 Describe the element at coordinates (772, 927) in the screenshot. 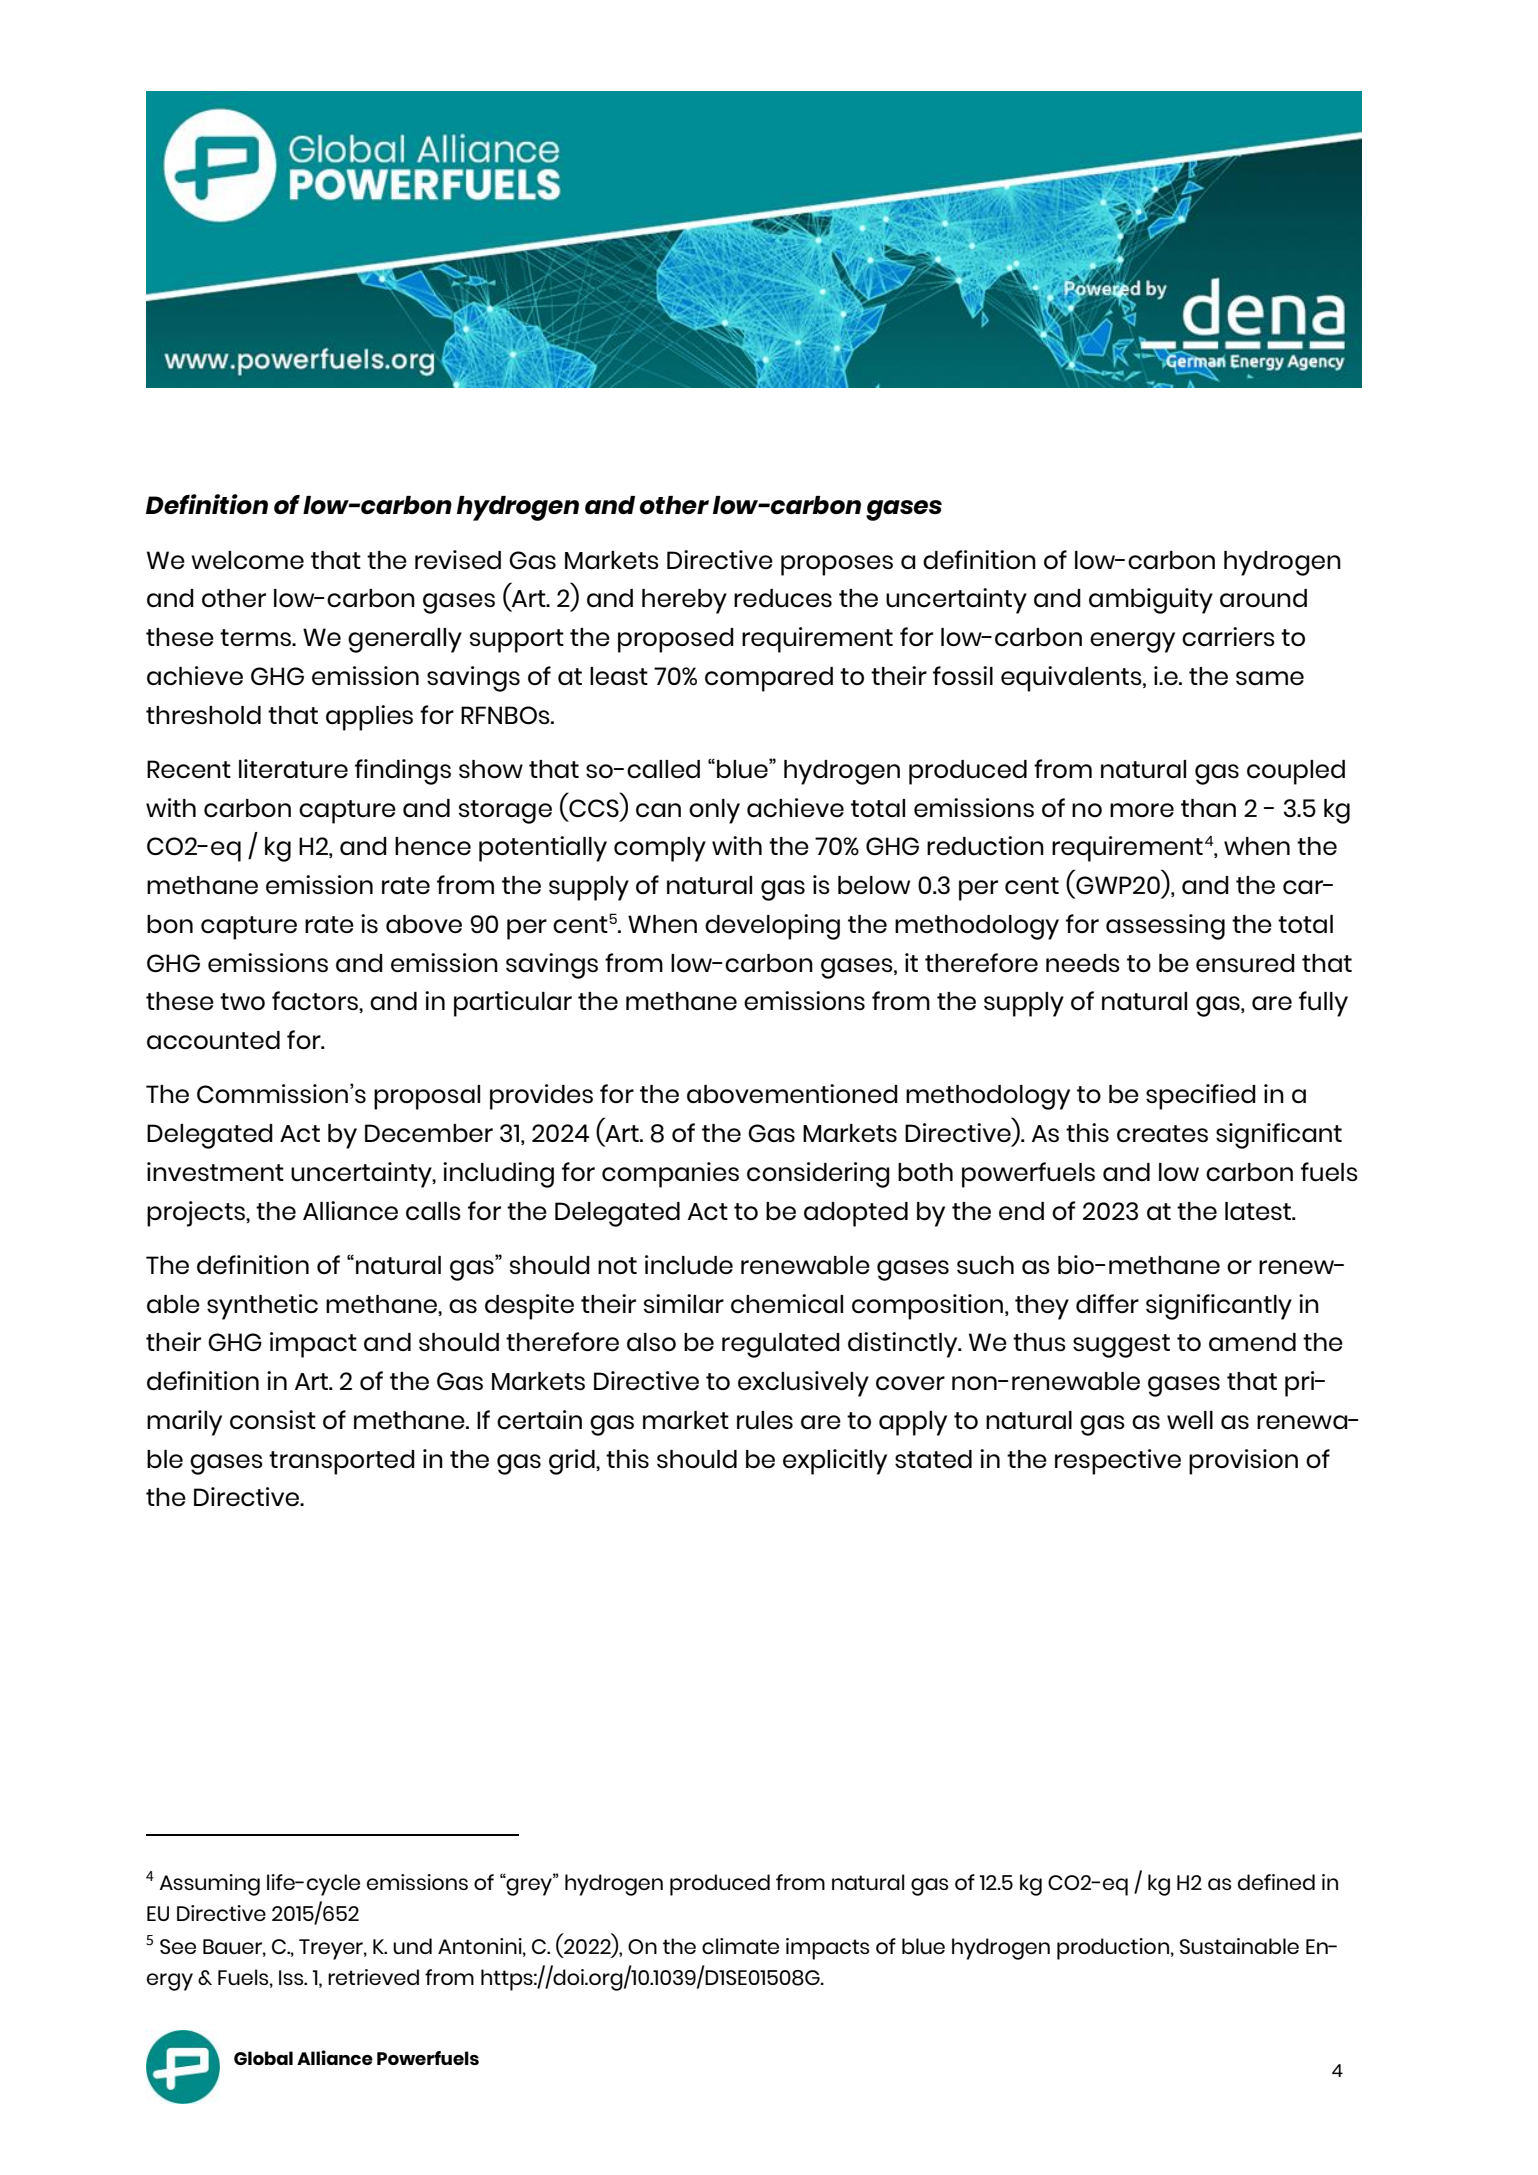

I see `developing` at that location.
